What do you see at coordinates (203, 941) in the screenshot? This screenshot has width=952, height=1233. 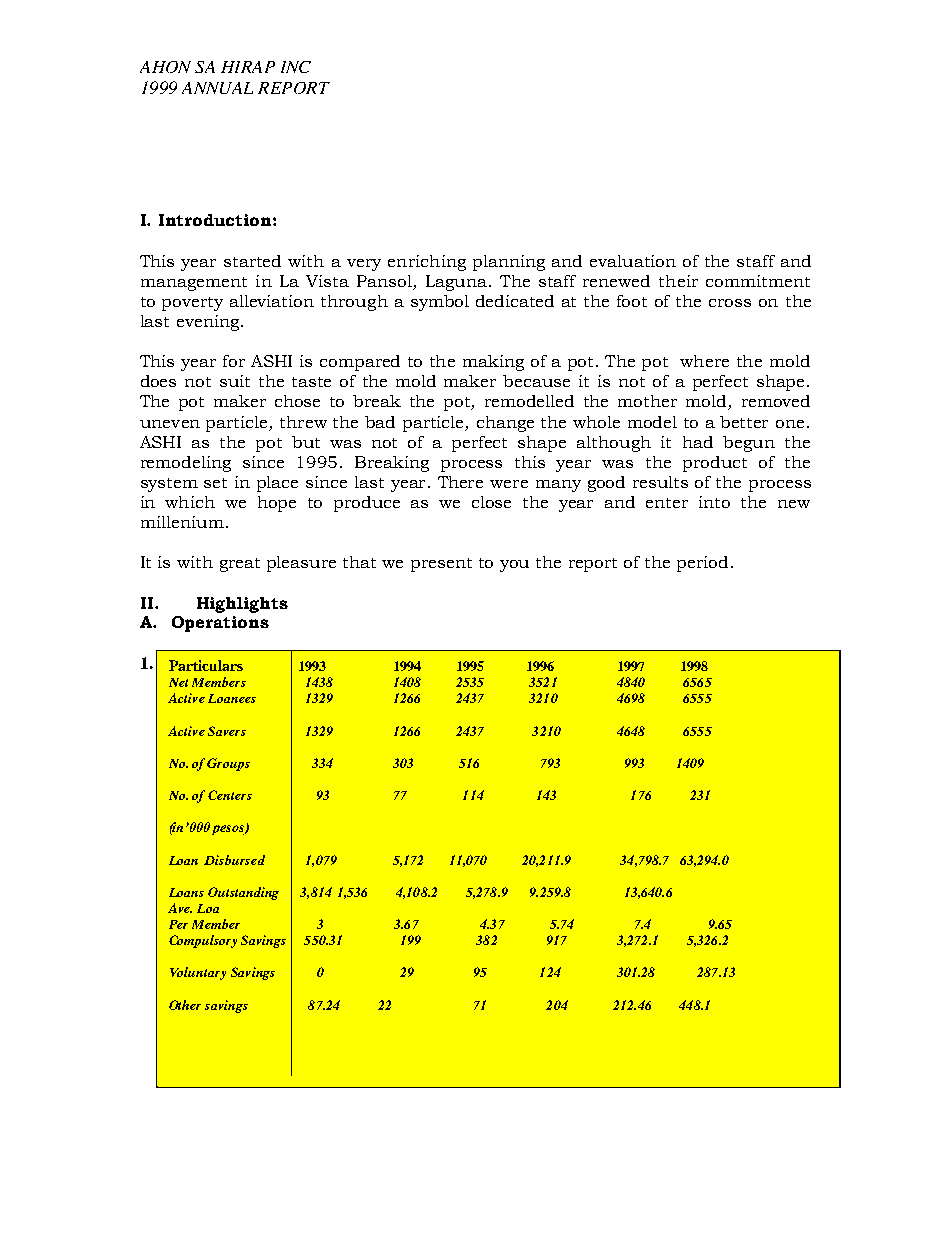 I see `Compulsory` at bounding box center [203, 941].
